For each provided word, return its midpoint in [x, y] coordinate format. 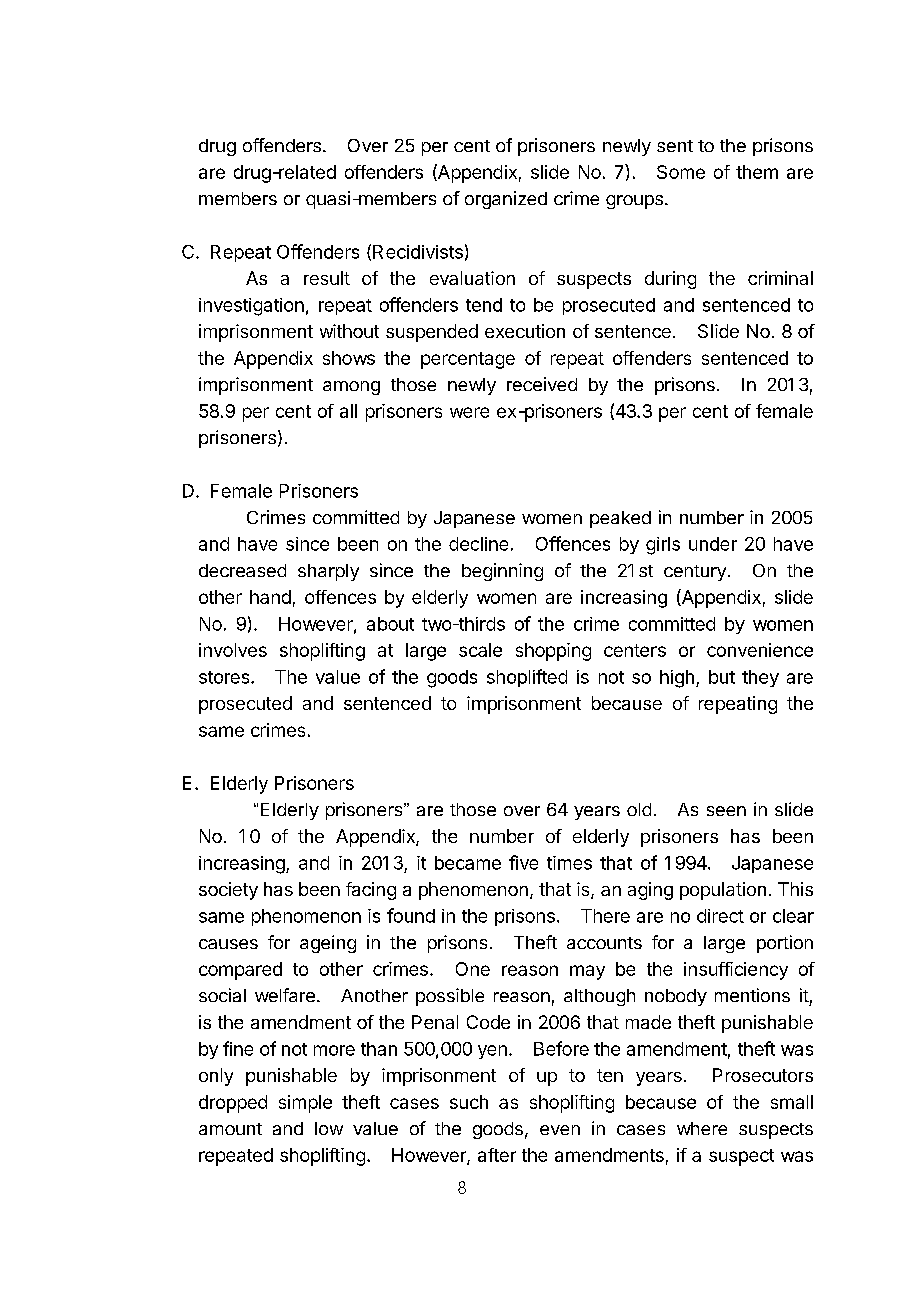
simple [305, 1104]
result [327, 278]
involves [233, 650]
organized [506, 200]
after [497, 1155]
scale [480, 650]
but [722, 677]
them [757, 172]
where [702, 1128]
